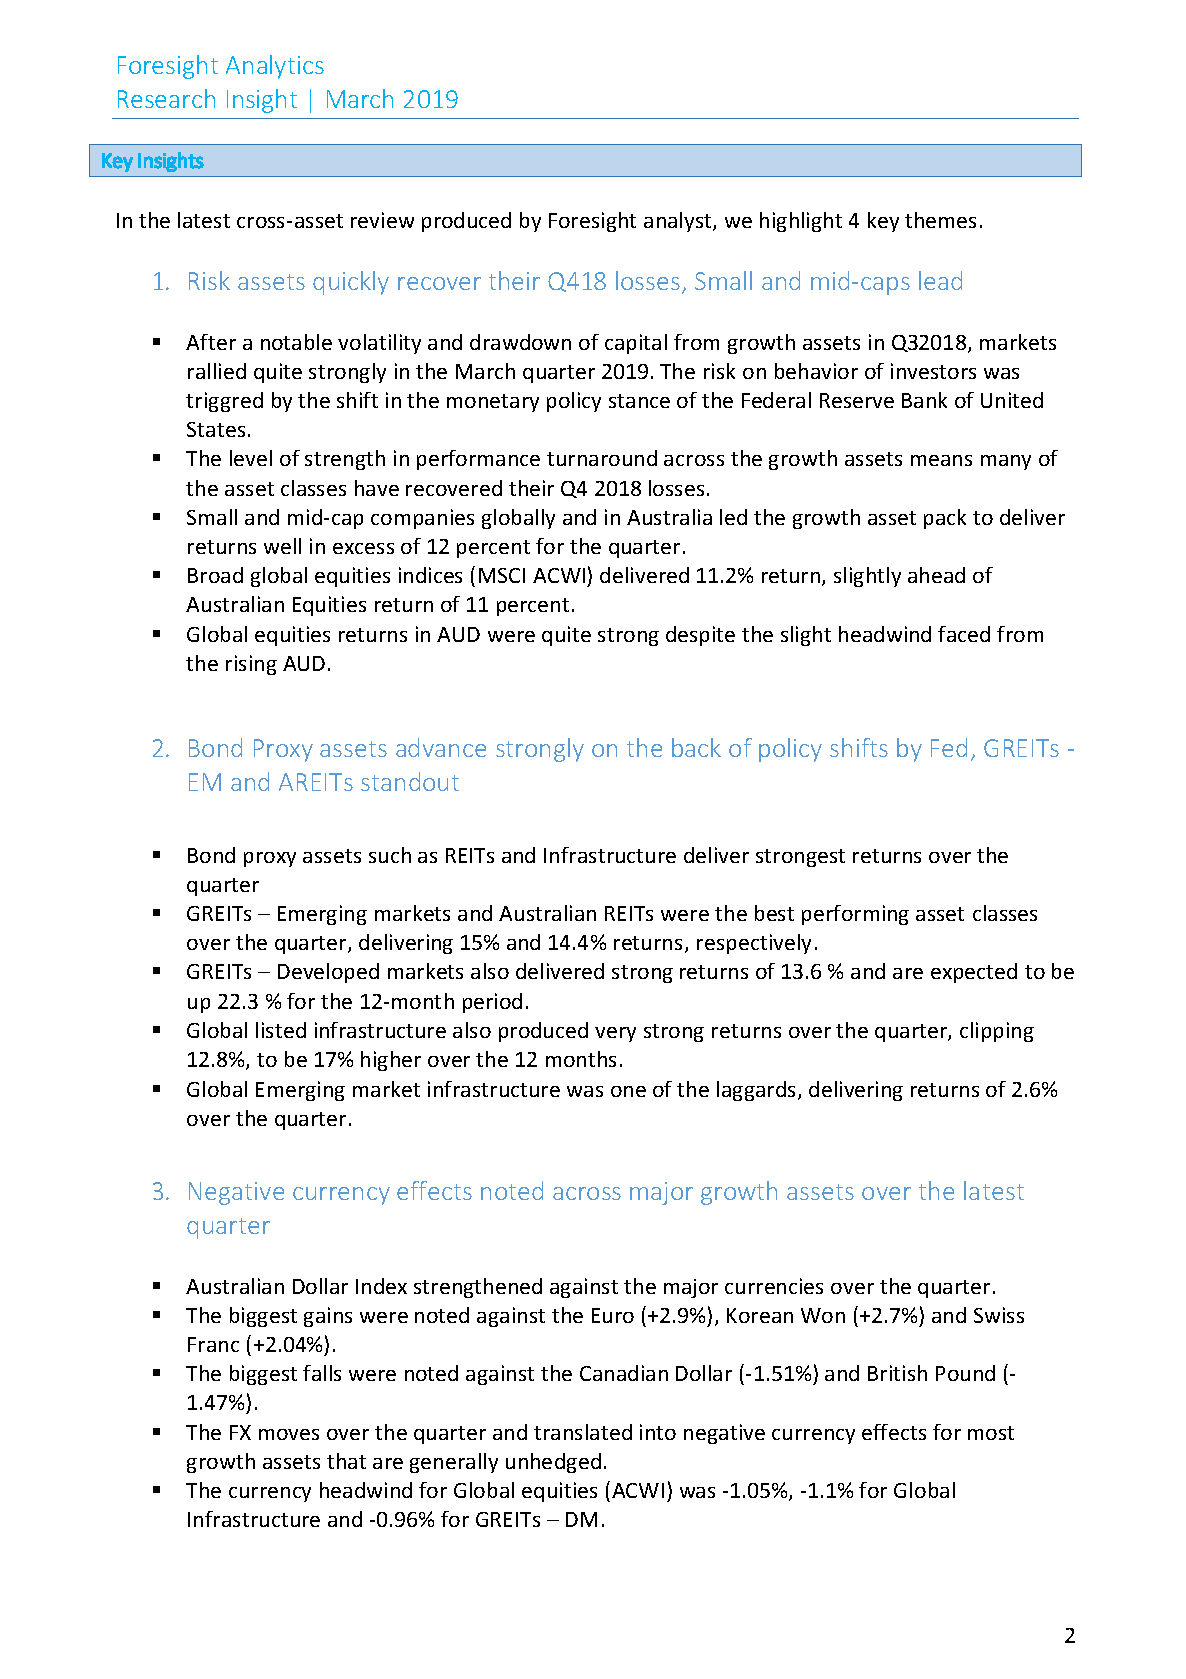  What do you see at coordinates (758, 1091) in the document?
I see `laggards` at bounding box center [758, 1091].
